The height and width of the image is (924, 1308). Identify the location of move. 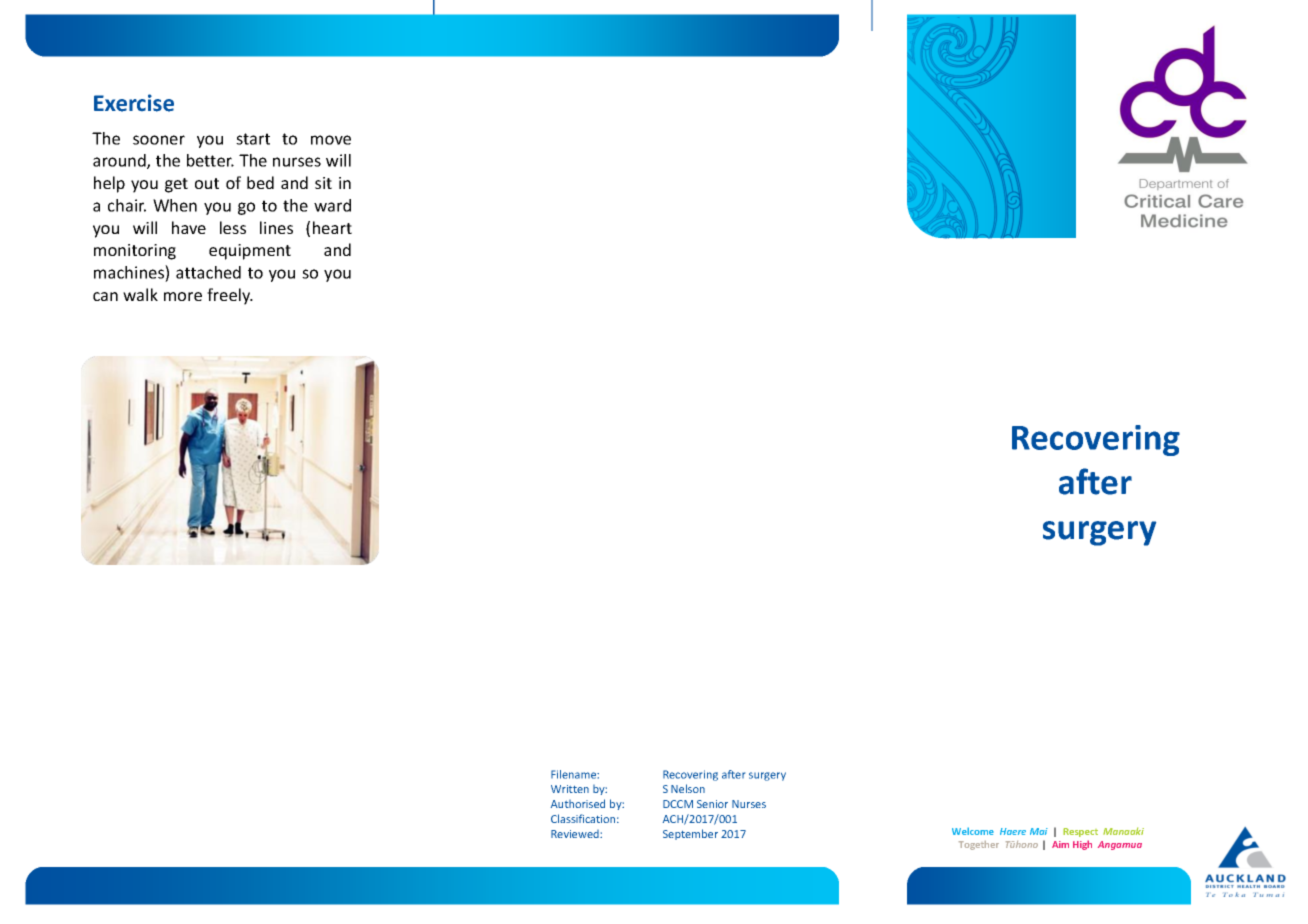
(331, 140).
